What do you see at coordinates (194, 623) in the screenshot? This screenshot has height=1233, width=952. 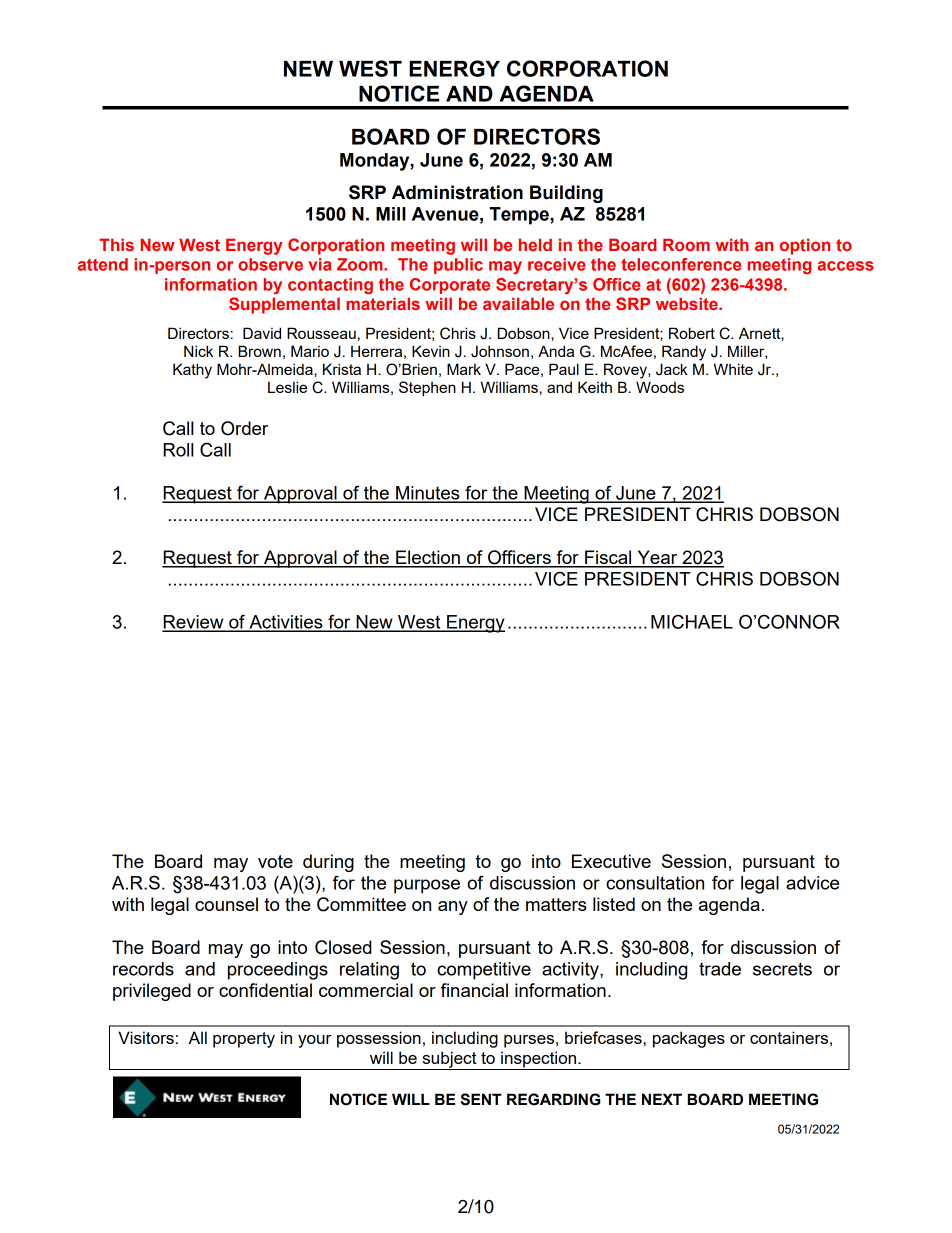 I see `Review` at bounding box center [194, 623].
